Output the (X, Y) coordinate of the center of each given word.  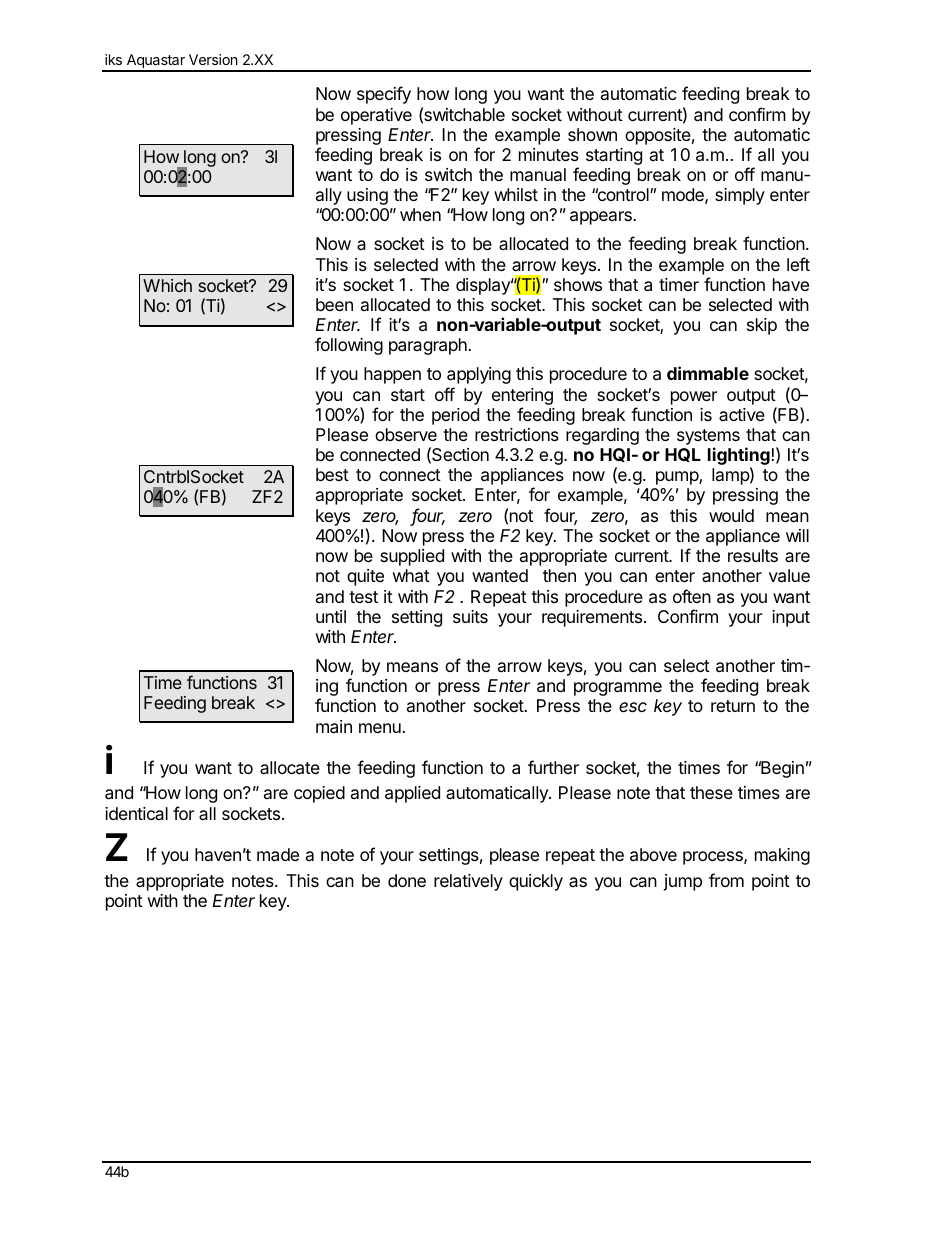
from (726, 880)
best (332, 474)
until (331, 616)
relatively (468, 882)
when (420, 214)
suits (470, 616)
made (278, 855)
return (733, 706)
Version (213, 59)
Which (167, 285)
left (798, 264)
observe (406, 434)
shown (592, 134)
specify (384, 95)
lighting (739, 457)
